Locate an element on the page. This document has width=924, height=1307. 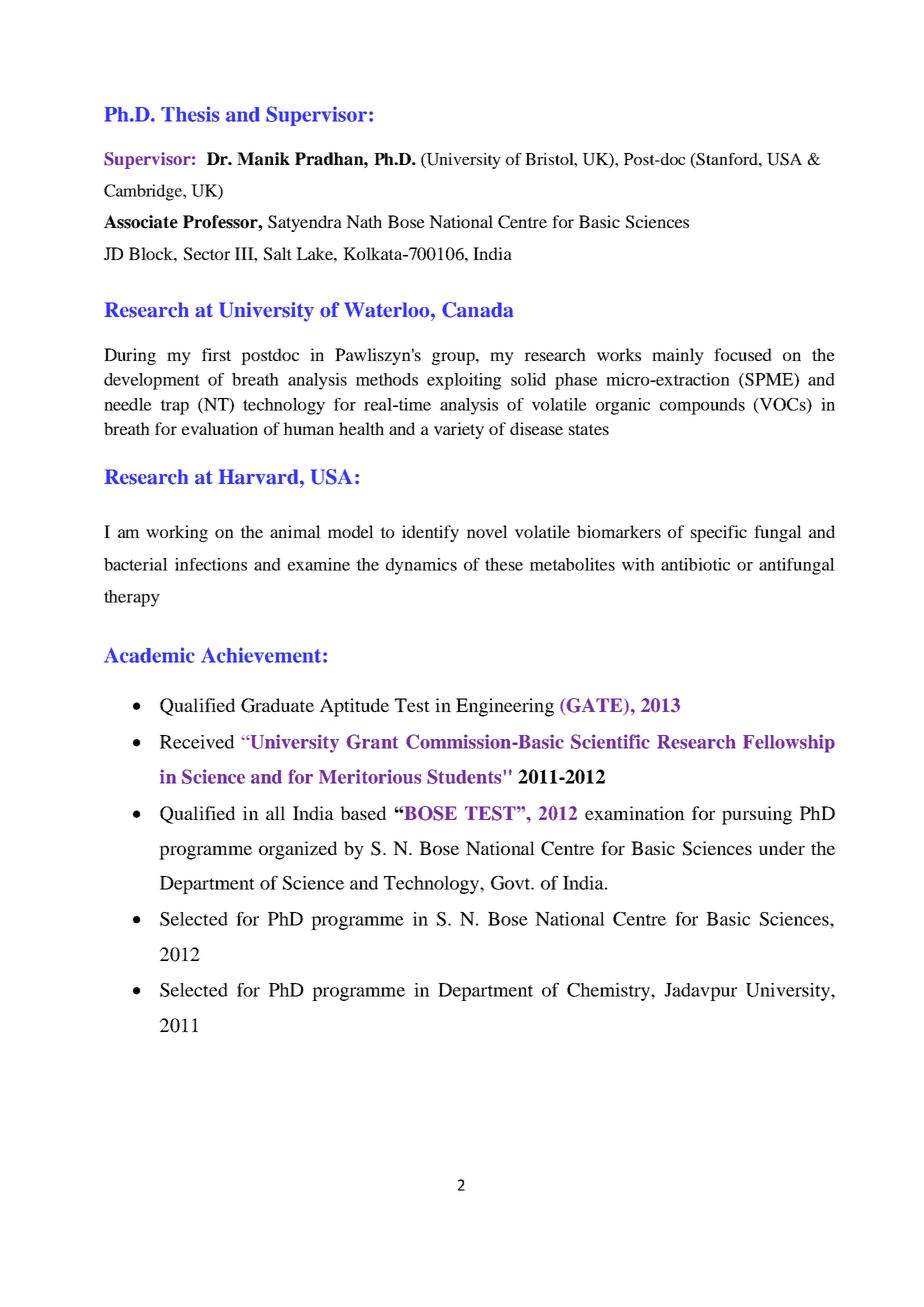
infections is located at coordinates (211, 564).
